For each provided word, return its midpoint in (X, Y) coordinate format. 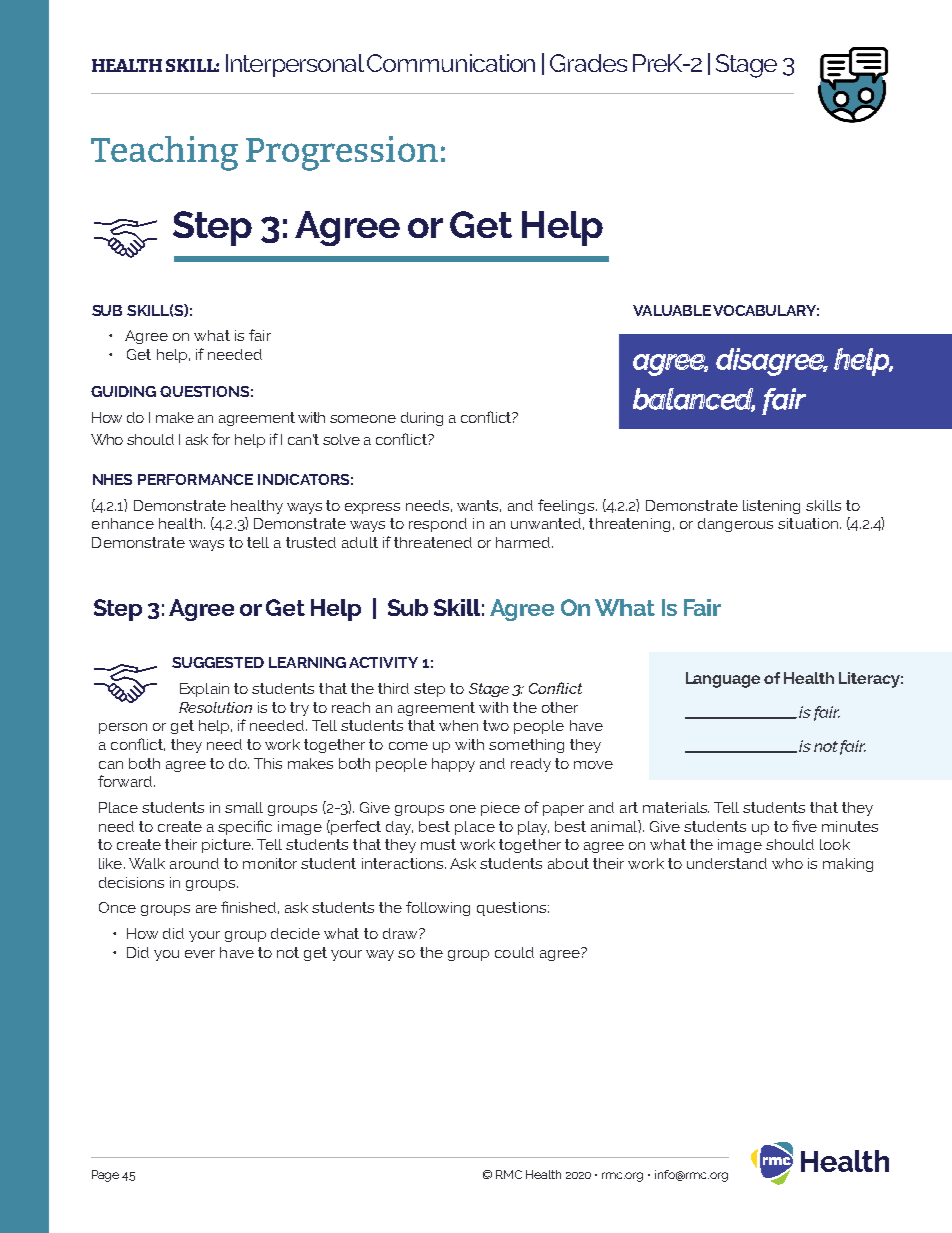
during (422, 419)
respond (438, 525)
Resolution (215, 707)
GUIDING (123, 391)
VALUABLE (672, 310)
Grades (588, 63)
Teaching (164, 153)
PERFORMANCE (195, 479)
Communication (451, 63)
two (496, 725)
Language (723, 680)
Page (105, 1176)
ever (200, 954)
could (514, 952)
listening (771, 507)
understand (727, 863)
